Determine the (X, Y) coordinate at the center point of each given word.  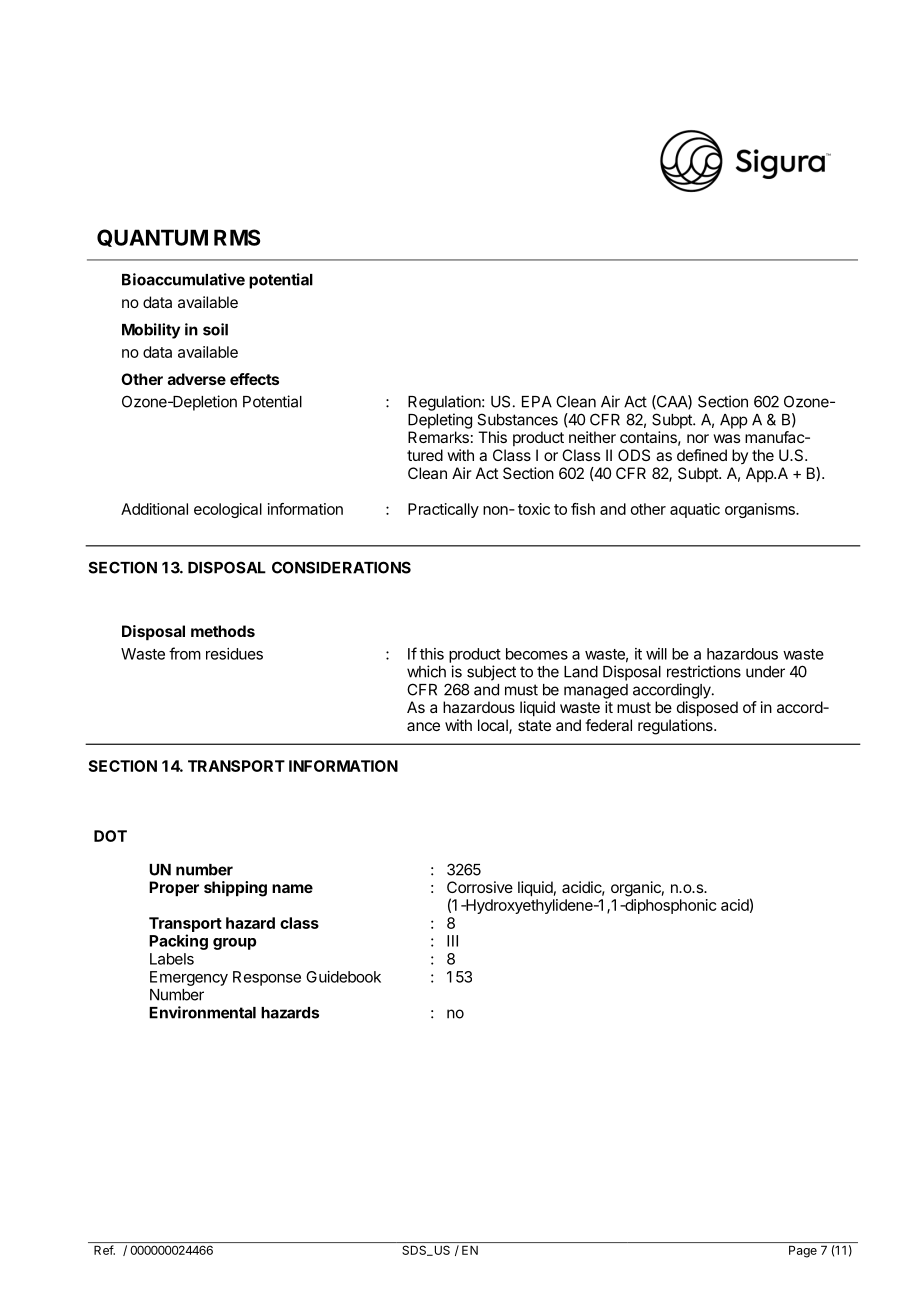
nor (698, 438)
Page (803, 1251)
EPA (537, 402)
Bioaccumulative (183, 279)
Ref (104, 1250)
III (452, 941)
